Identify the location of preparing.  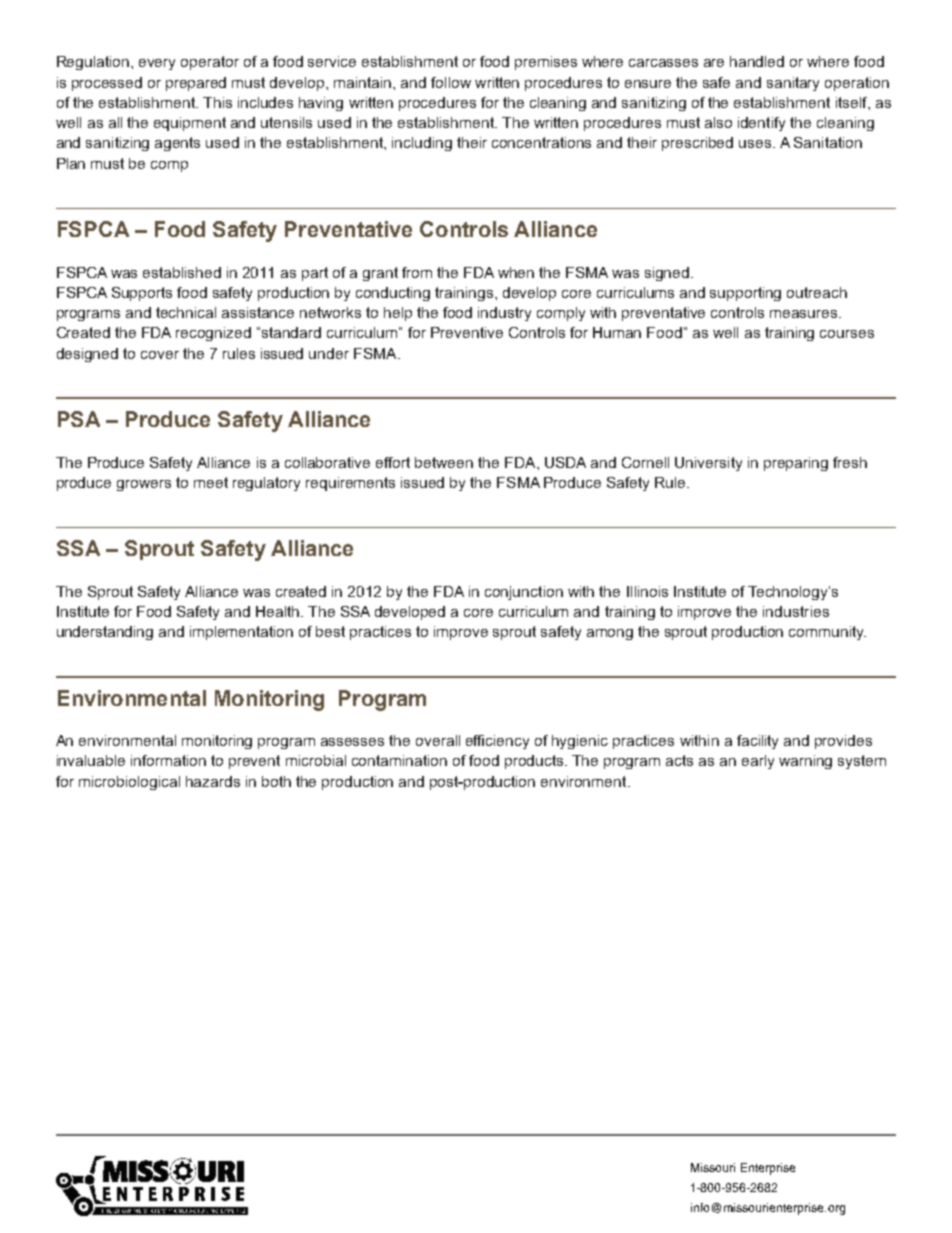
(796, 464).
